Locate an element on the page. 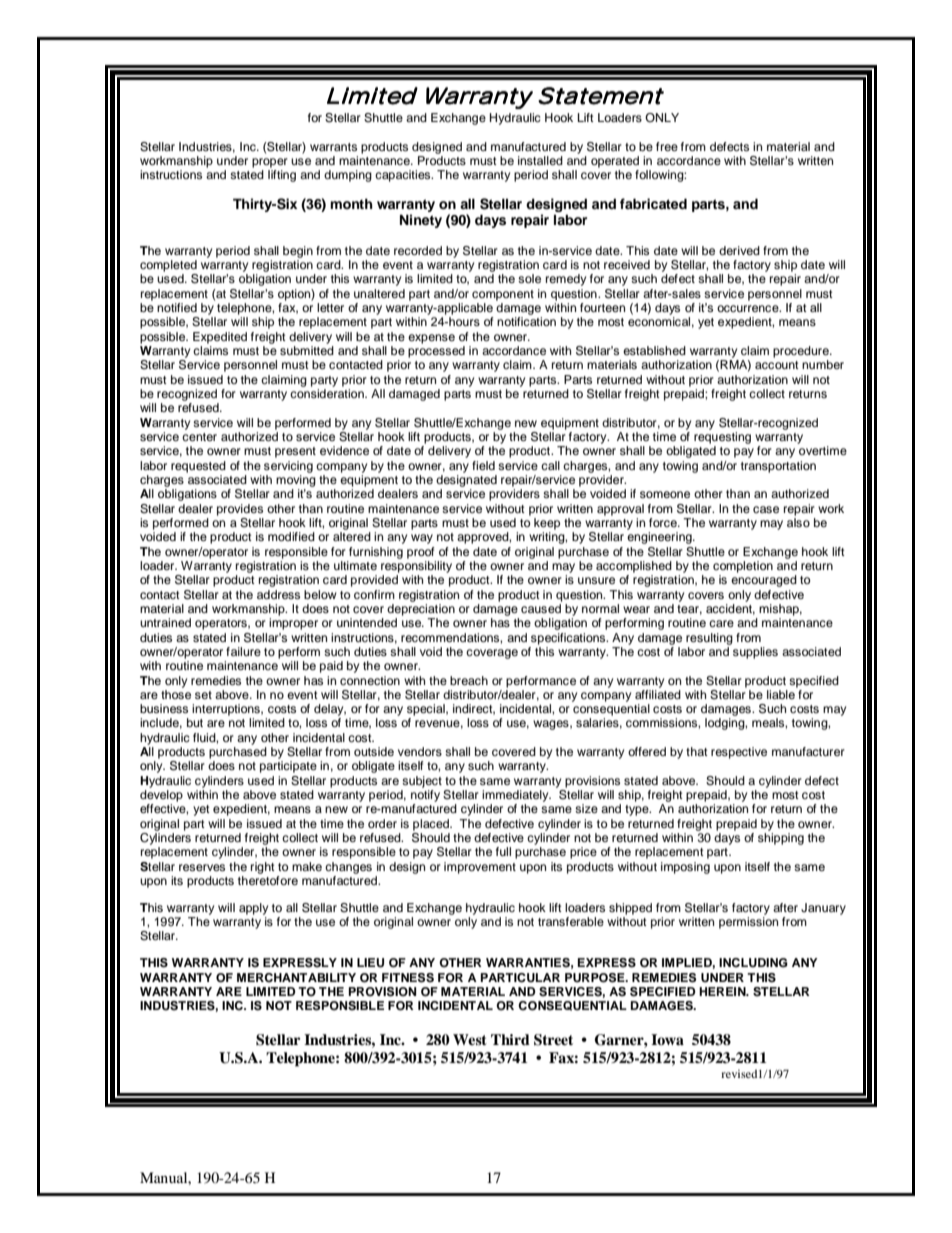 This page has width=952, height=1233. free is located at coordinates (667, 146).
